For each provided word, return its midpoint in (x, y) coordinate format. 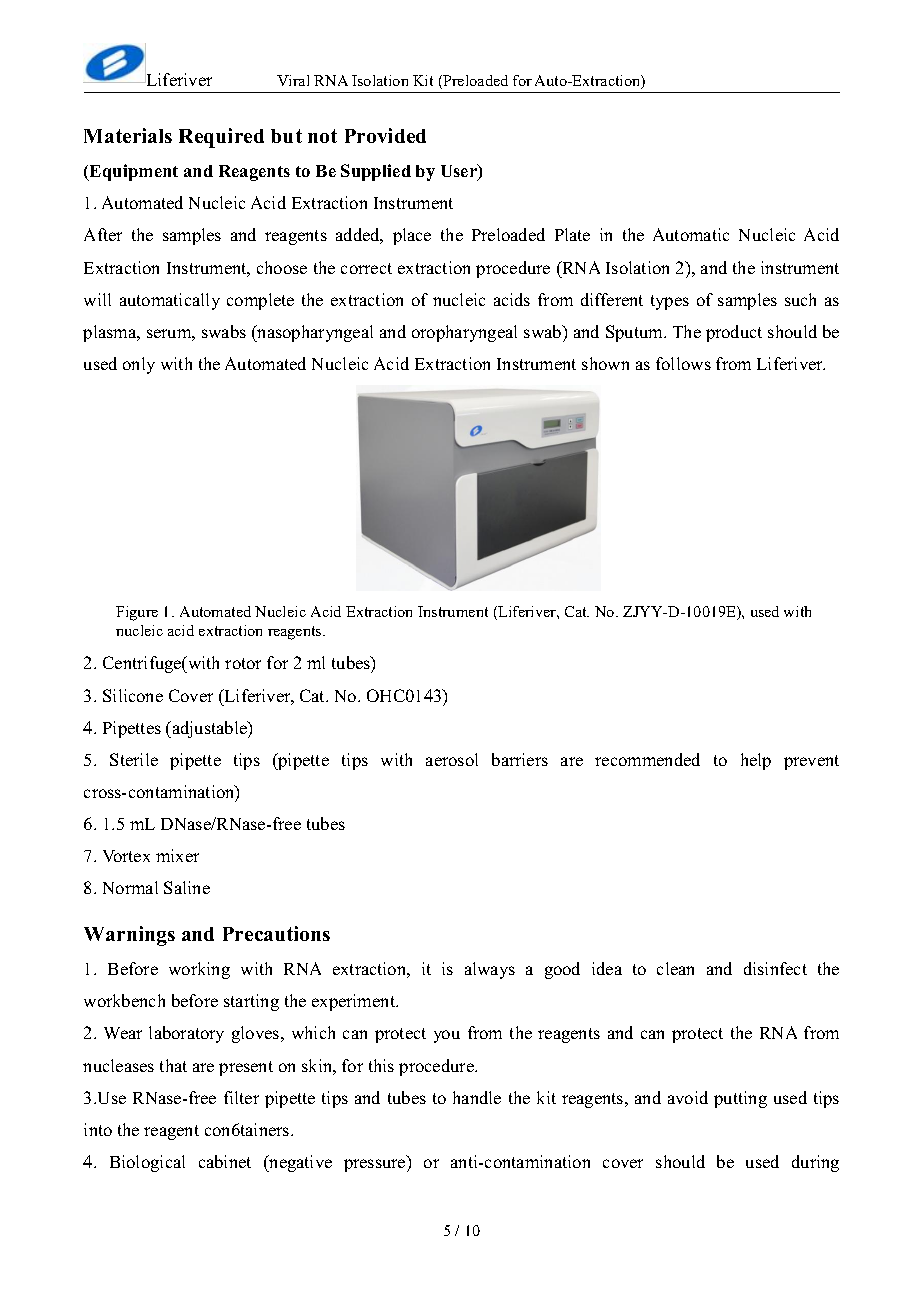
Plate (572, 234)
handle (477, 1097)
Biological (147, 1163)
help (756, 761)
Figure (137, 613)
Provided (385, 135)
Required (221, 138)
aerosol (452, 759)
